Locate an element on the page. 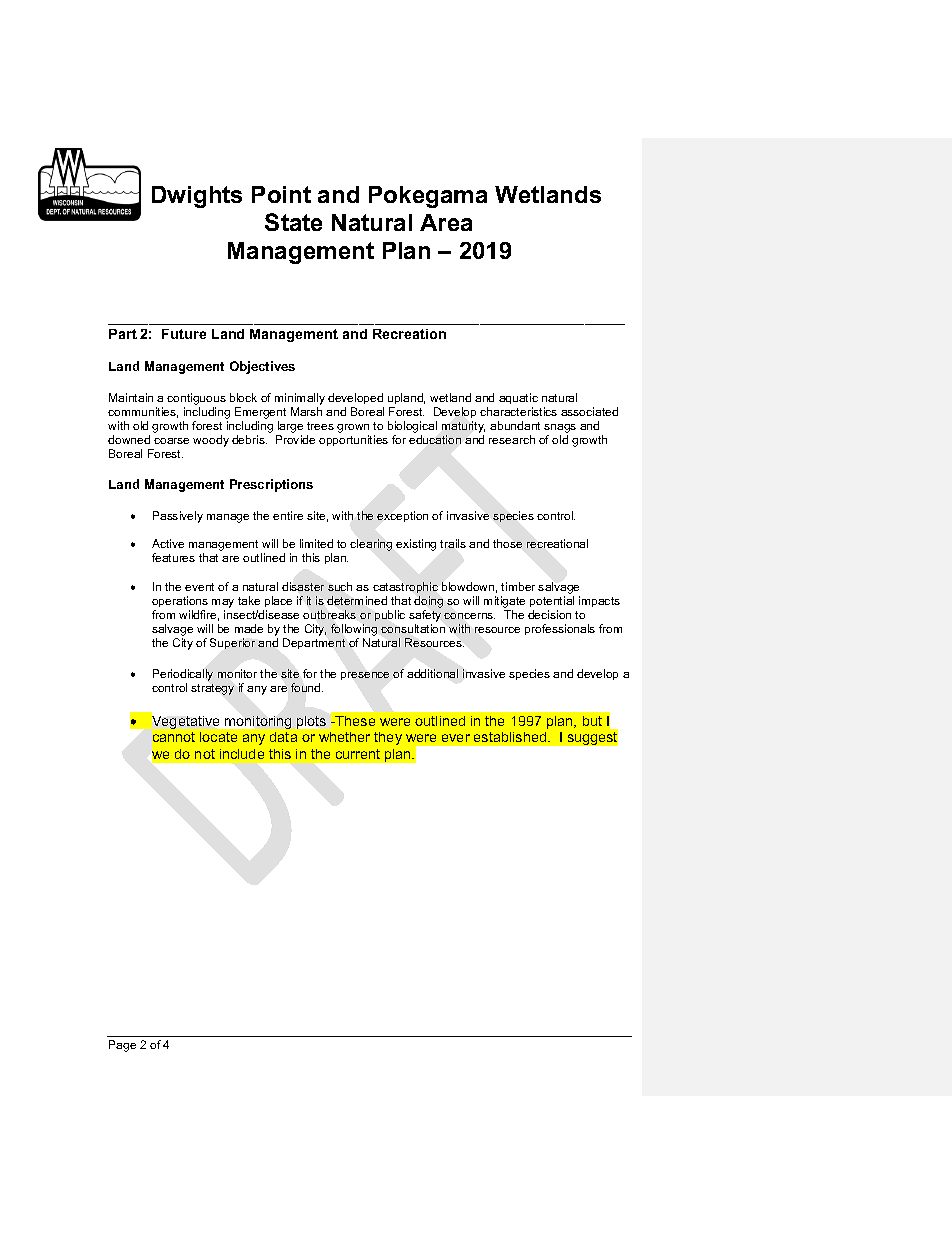 This document has height=1233, width=952. State is located at coordinates (293, 222).
